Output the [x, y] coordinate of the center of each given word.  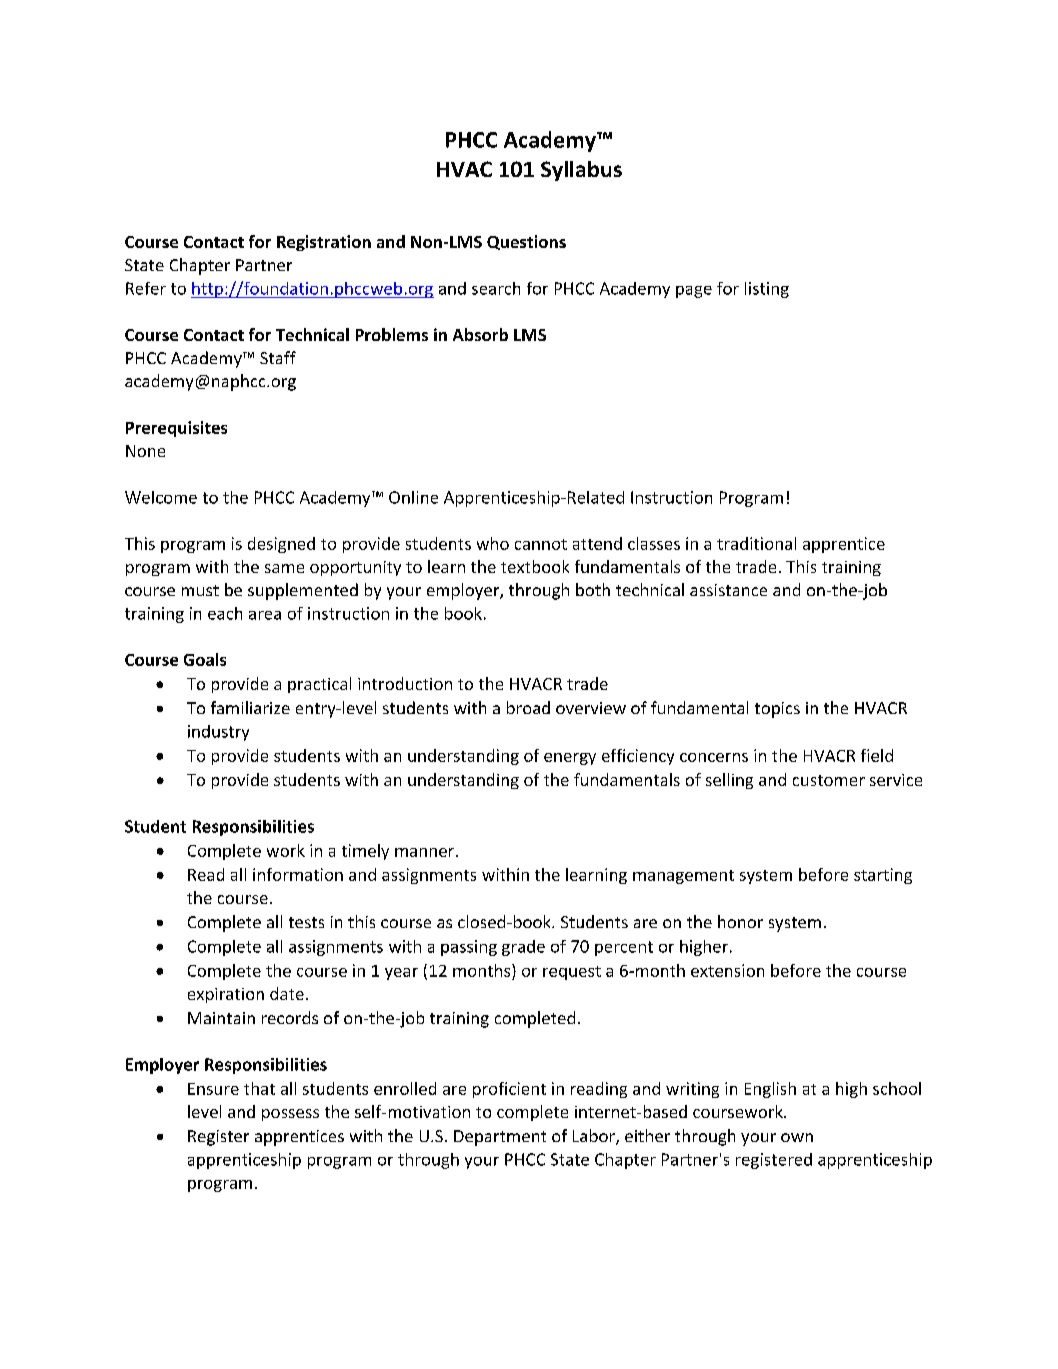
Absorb [480, 334]
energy [570, 759]
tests [306, 922]
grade [523, 948]
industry [218, 733]
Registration [324, 243]
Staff [278, 357]
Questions [526, 242]
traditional [756, 543]
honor [740, 921]
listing [767, 290]
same [284, 568]
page [694, 292]
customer [829, 780]
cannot [541, 544]
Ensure [213, 1089]
